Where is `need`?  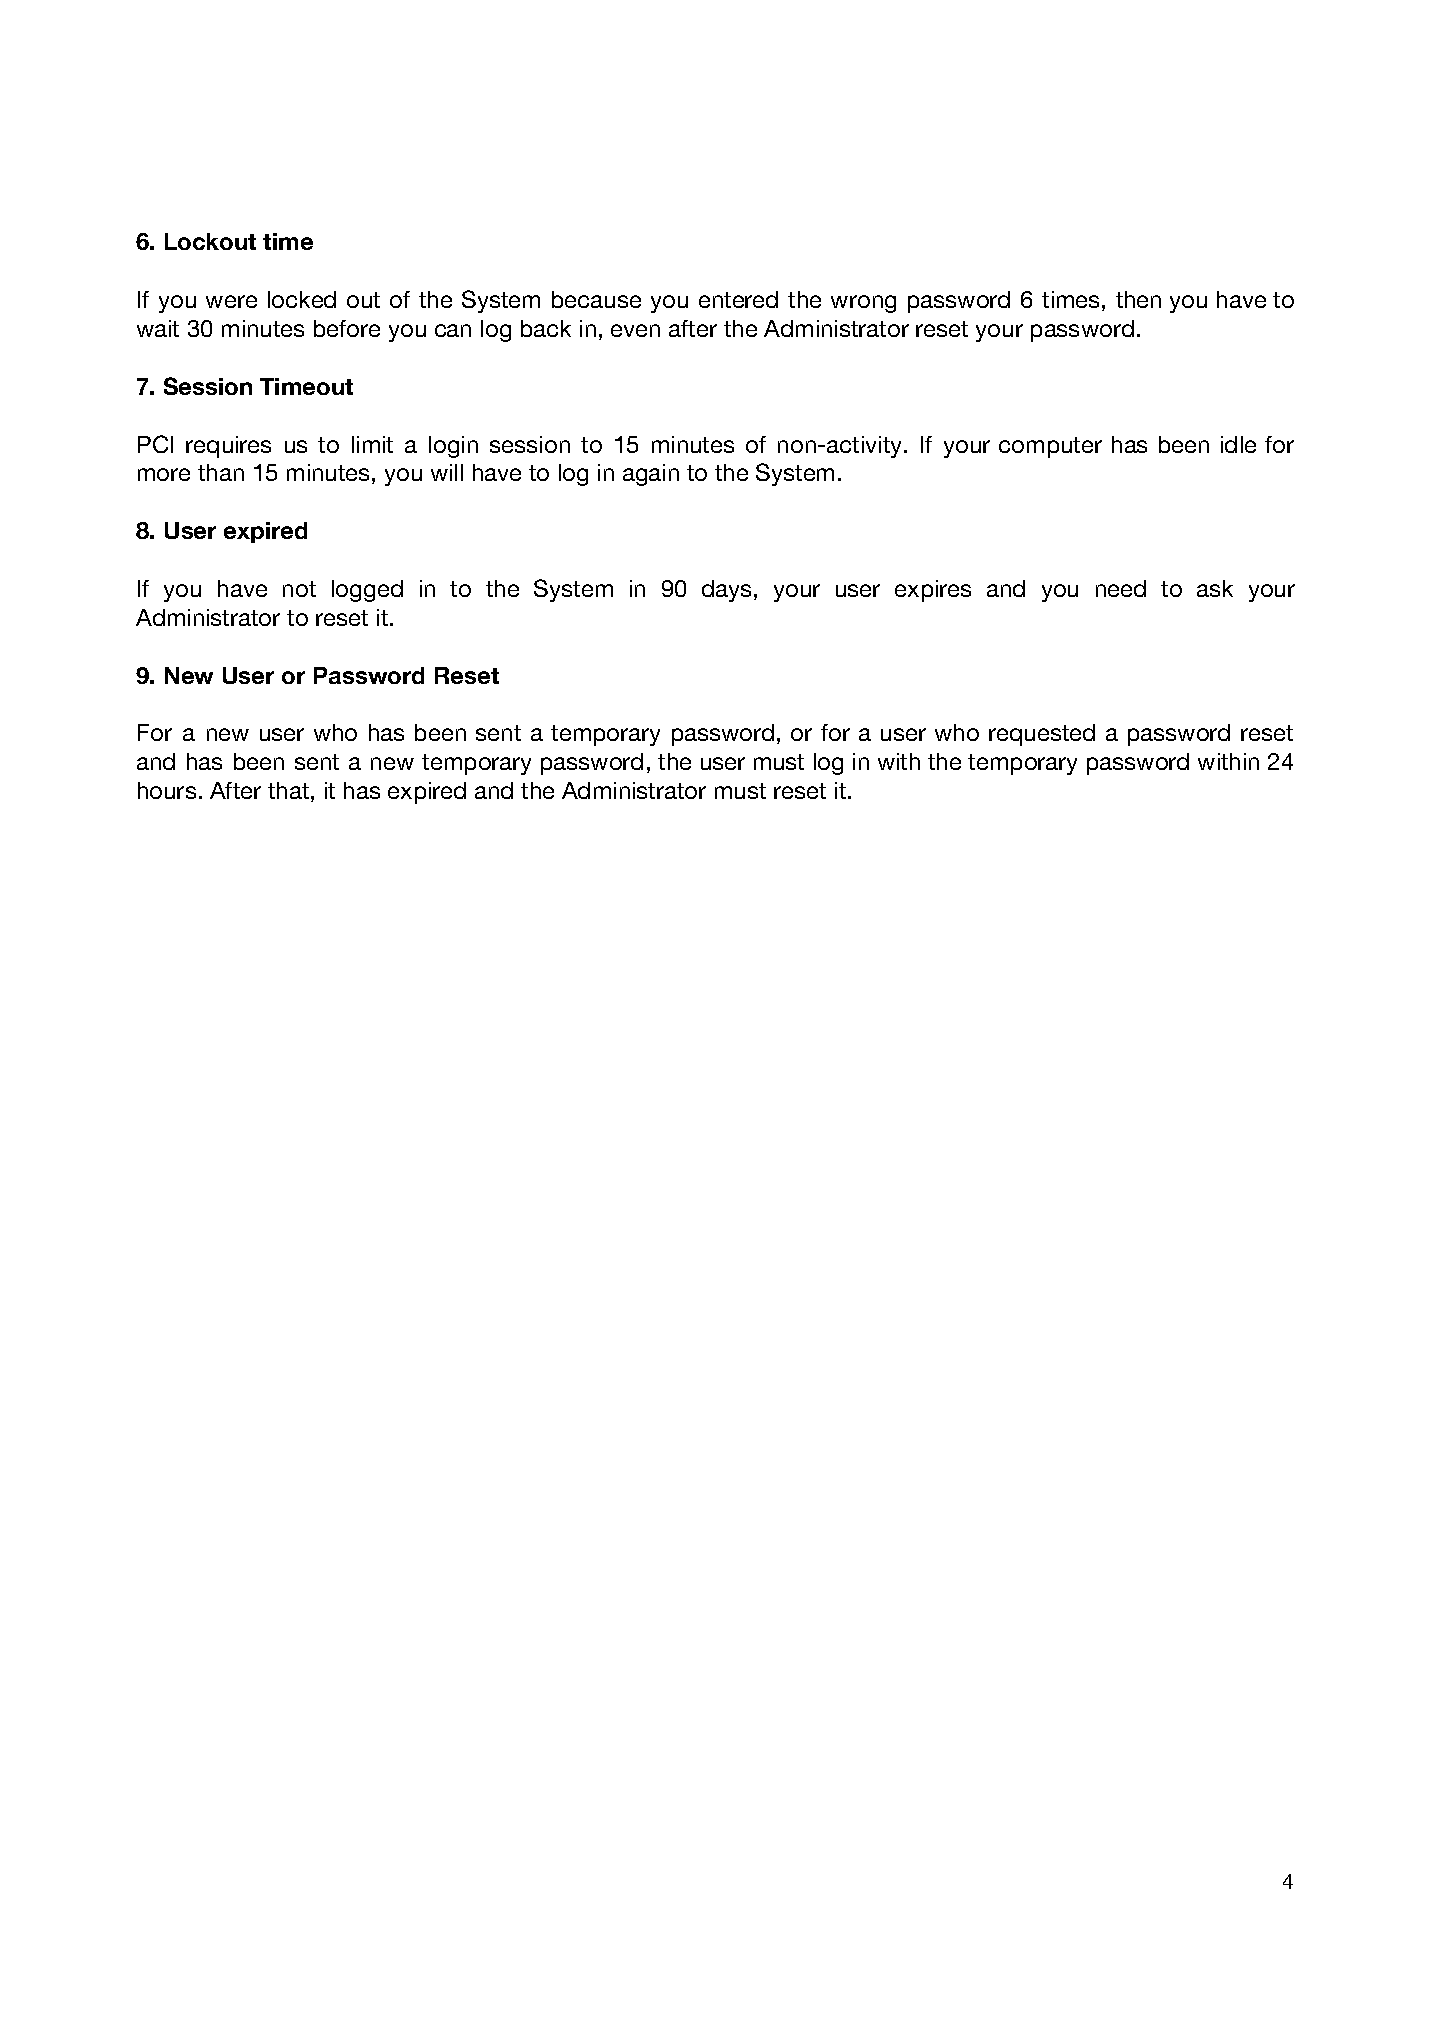 need is located at coordinates (1121, 588).
